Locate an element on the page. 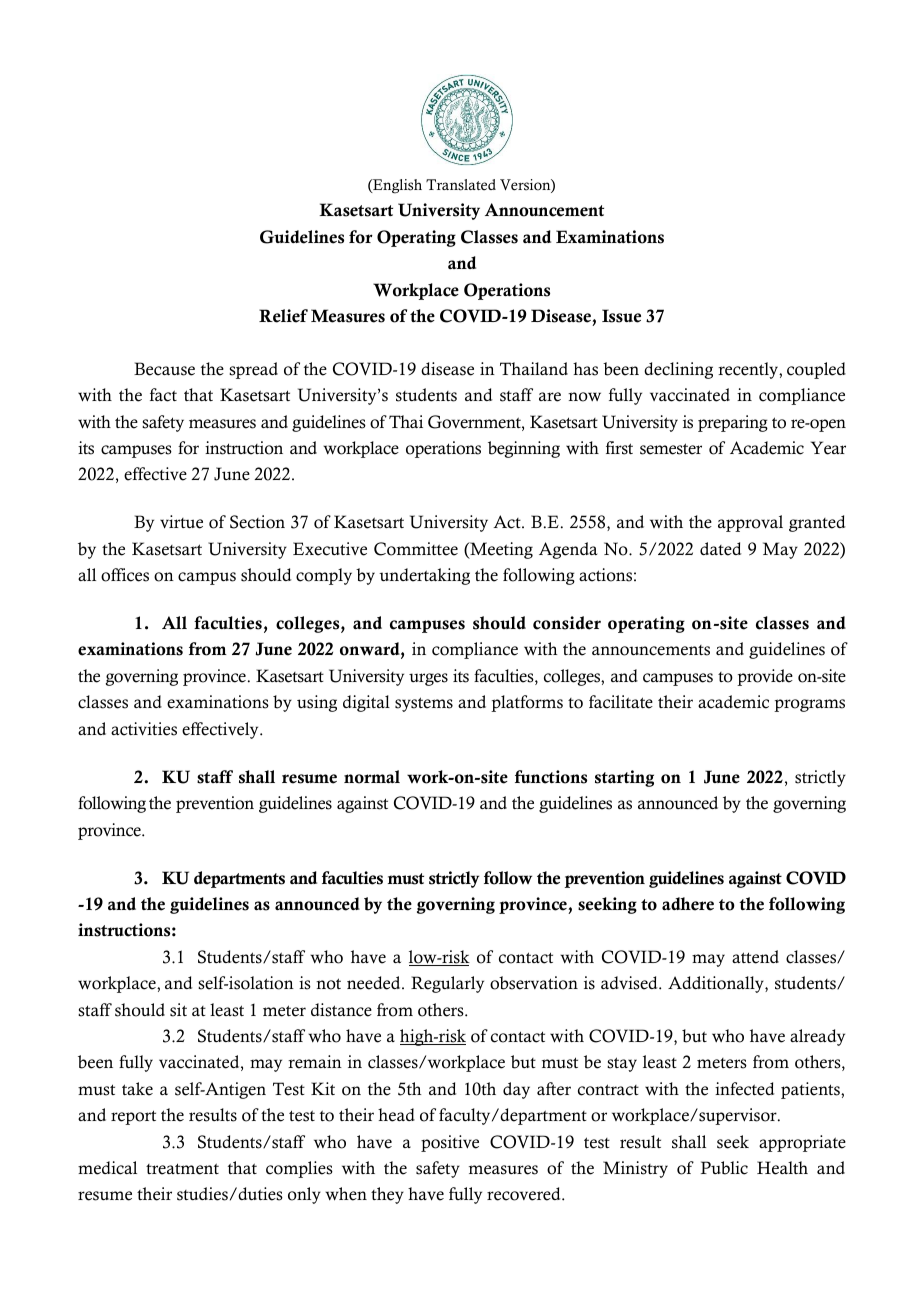 This page has width=924, height=1308. treatment is located at coordinates (182, 1169).
